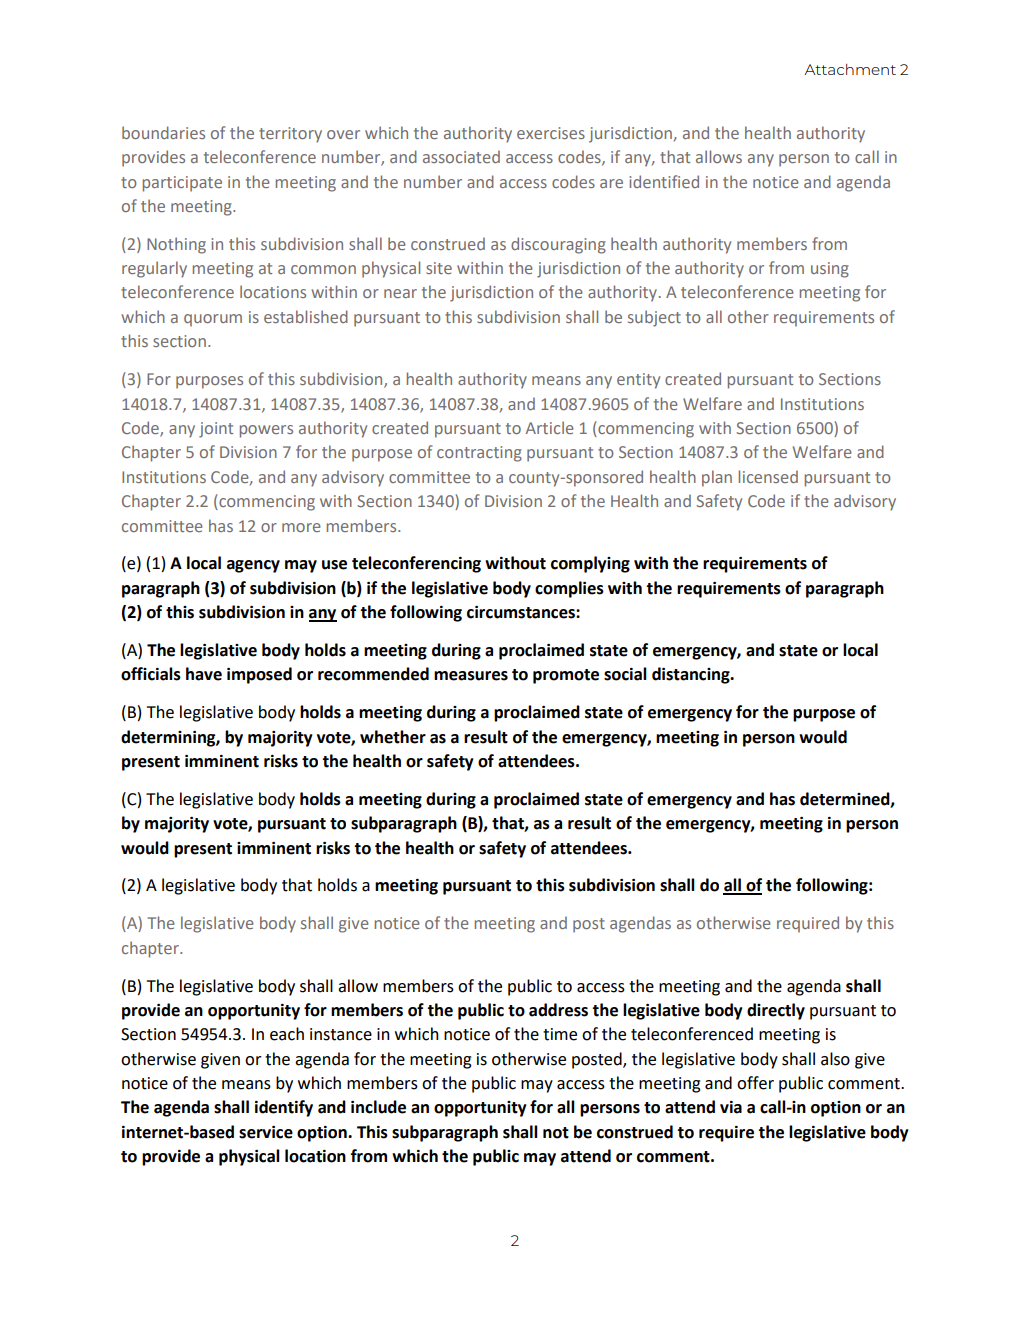 The width and height of the image is (1030, 1333). Describe the element at coordinates (560, 1034) in the image. I see `time` at that location.
